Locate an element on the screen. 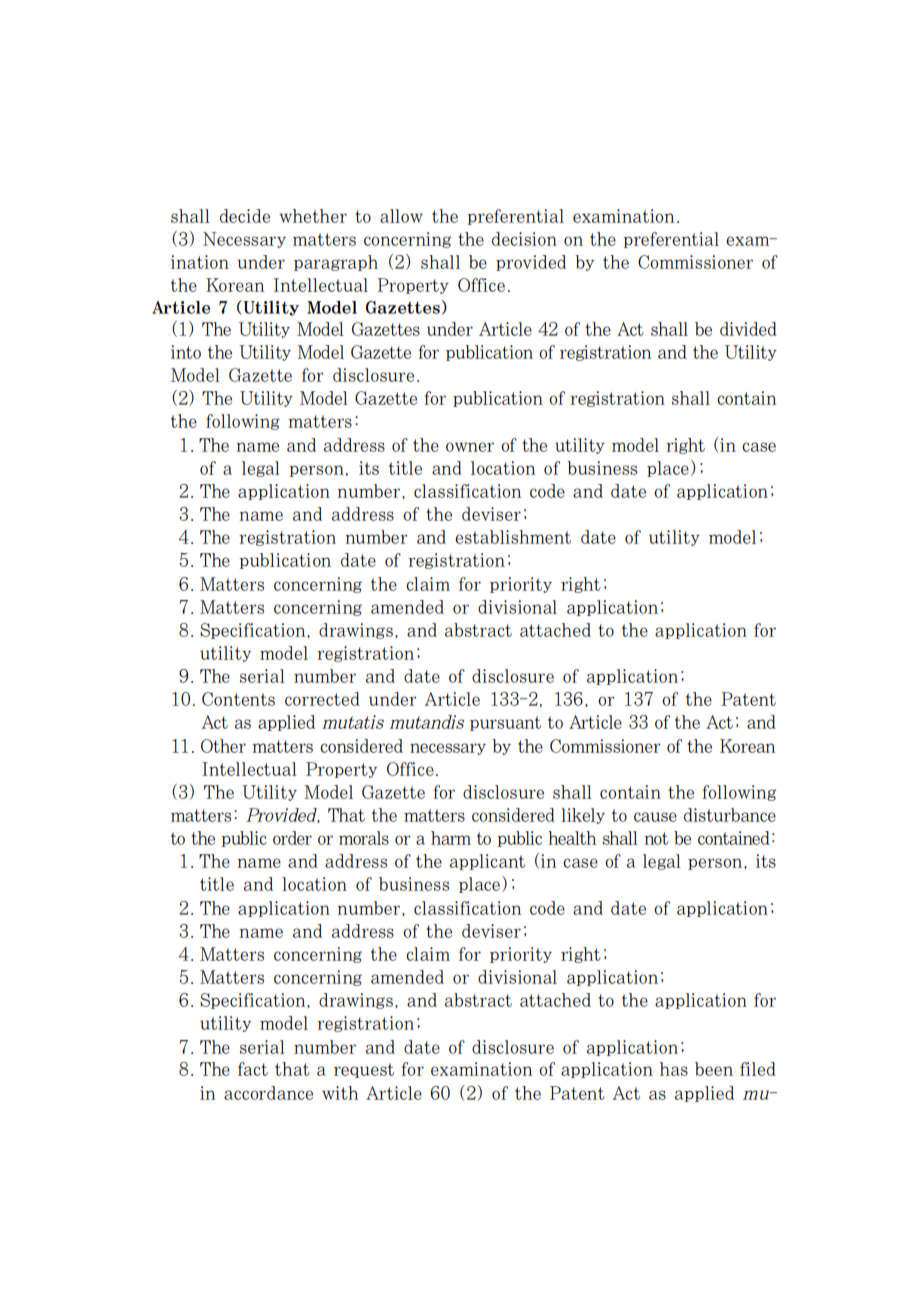 The width and height of the screenshot is (924, 1305). into is located at coordinates (186, 352).
